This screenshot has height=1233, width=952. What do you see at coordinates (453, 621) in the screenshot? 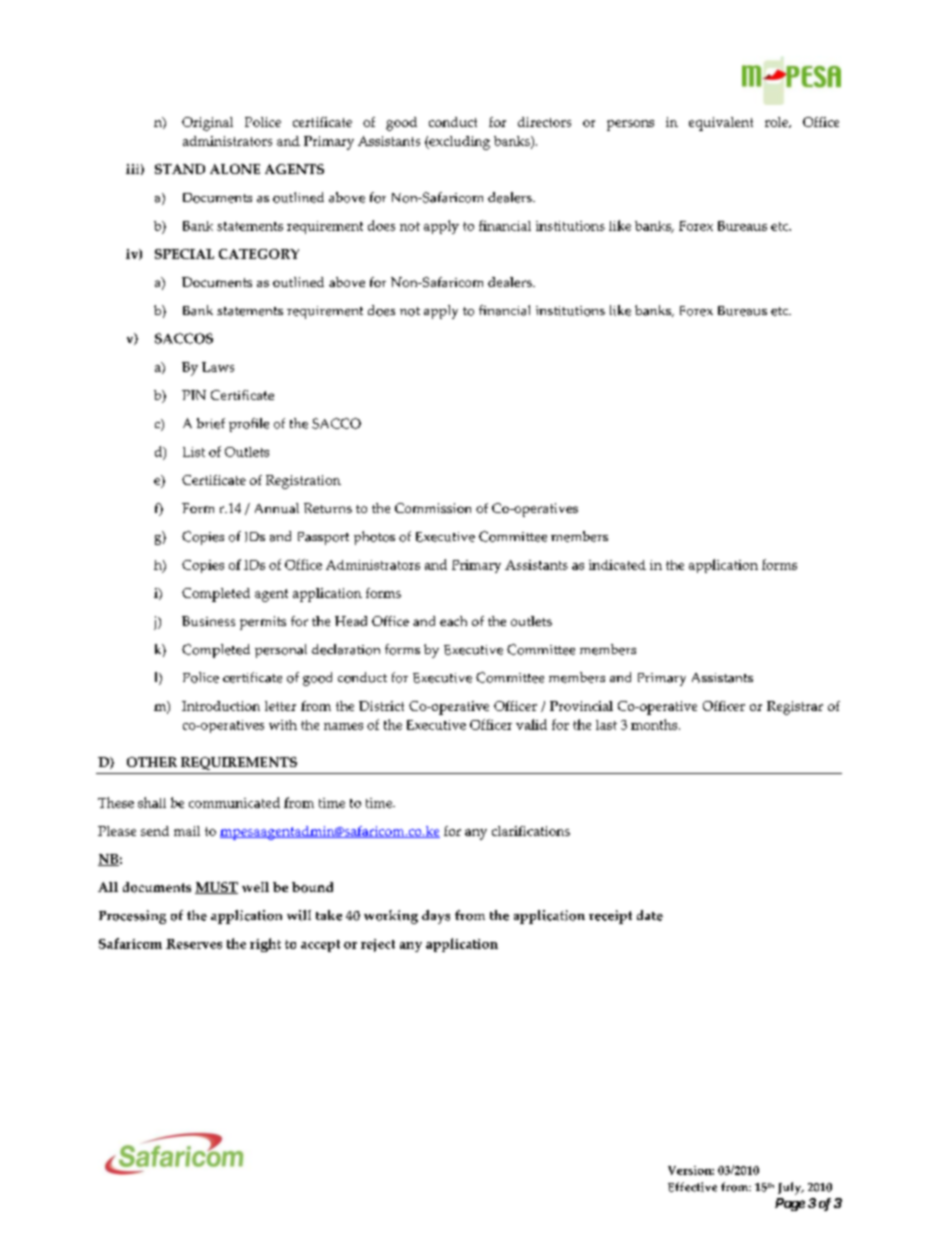
I see `each` at bounding box center [453, 621].
